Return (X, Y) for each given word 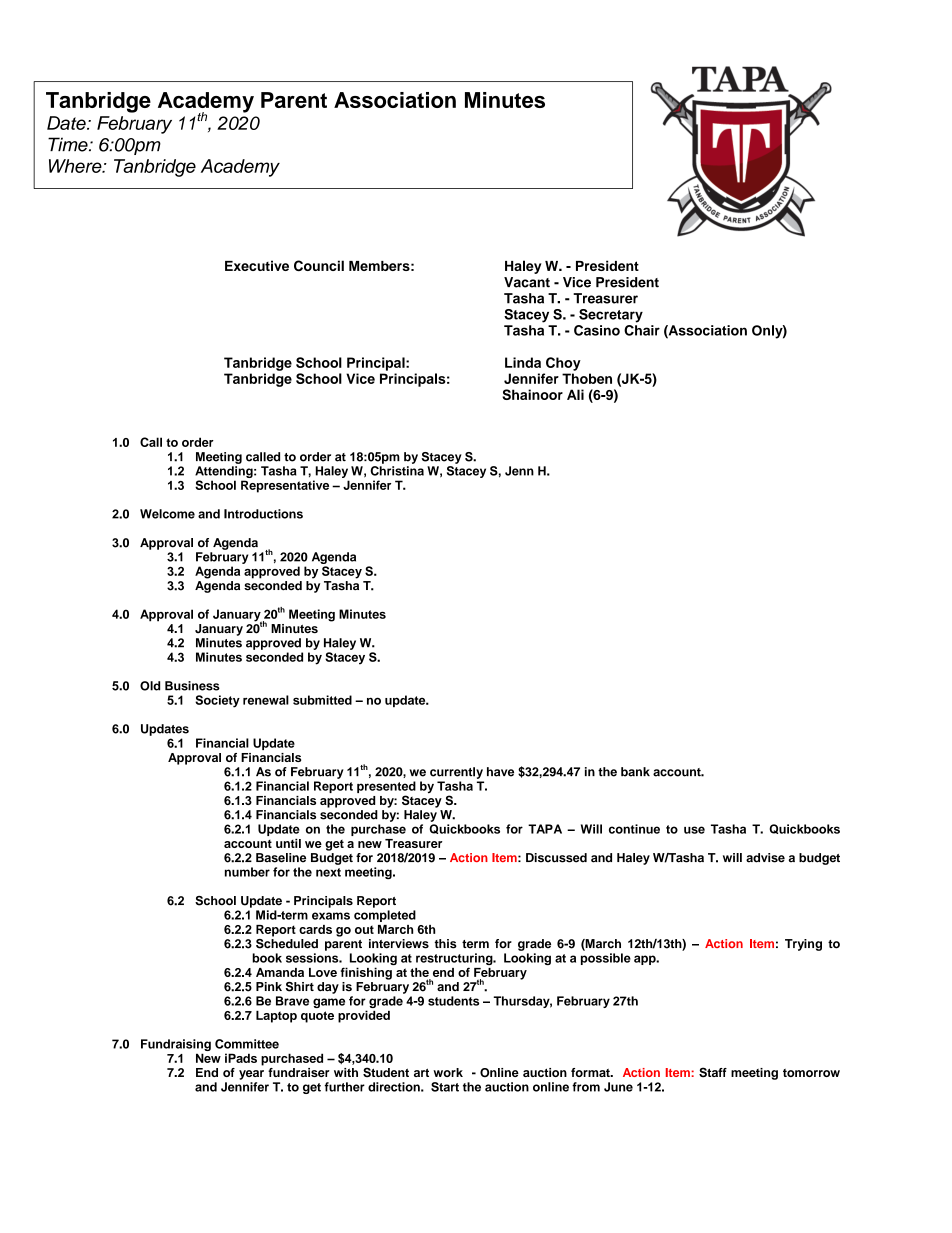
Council (319, 265)
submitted (322, 700)
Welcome (167, 514)
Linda (523, 362)
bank (635, 772)
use (694, 830)
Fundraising (176, 1046)
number (247, 872)
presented (386, 788)
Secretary (611, 316)
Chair (642, 330)
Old (150, 686)
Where (76, 166)
